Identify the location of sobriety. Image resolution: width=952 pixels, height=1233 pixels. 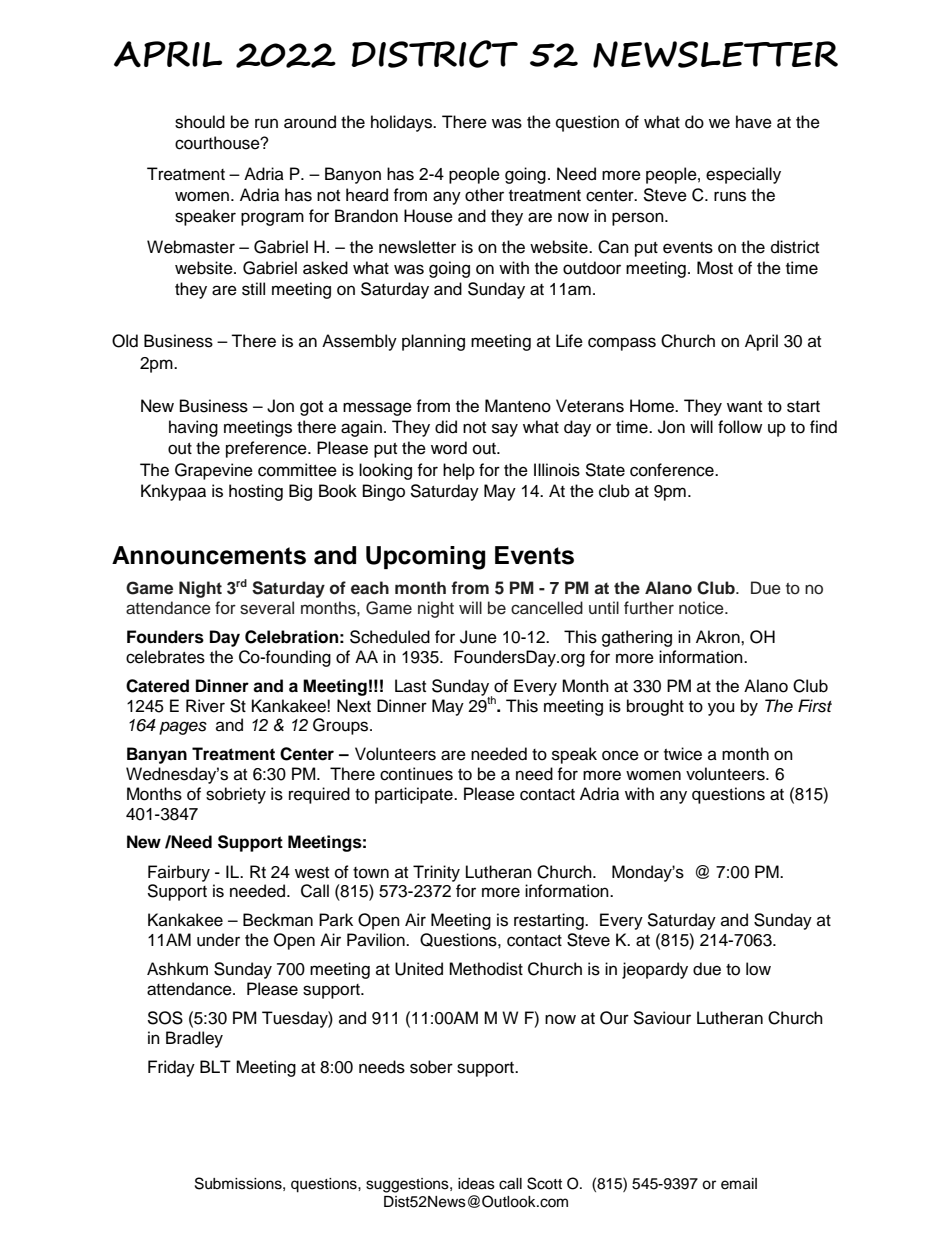
(236, 795).
